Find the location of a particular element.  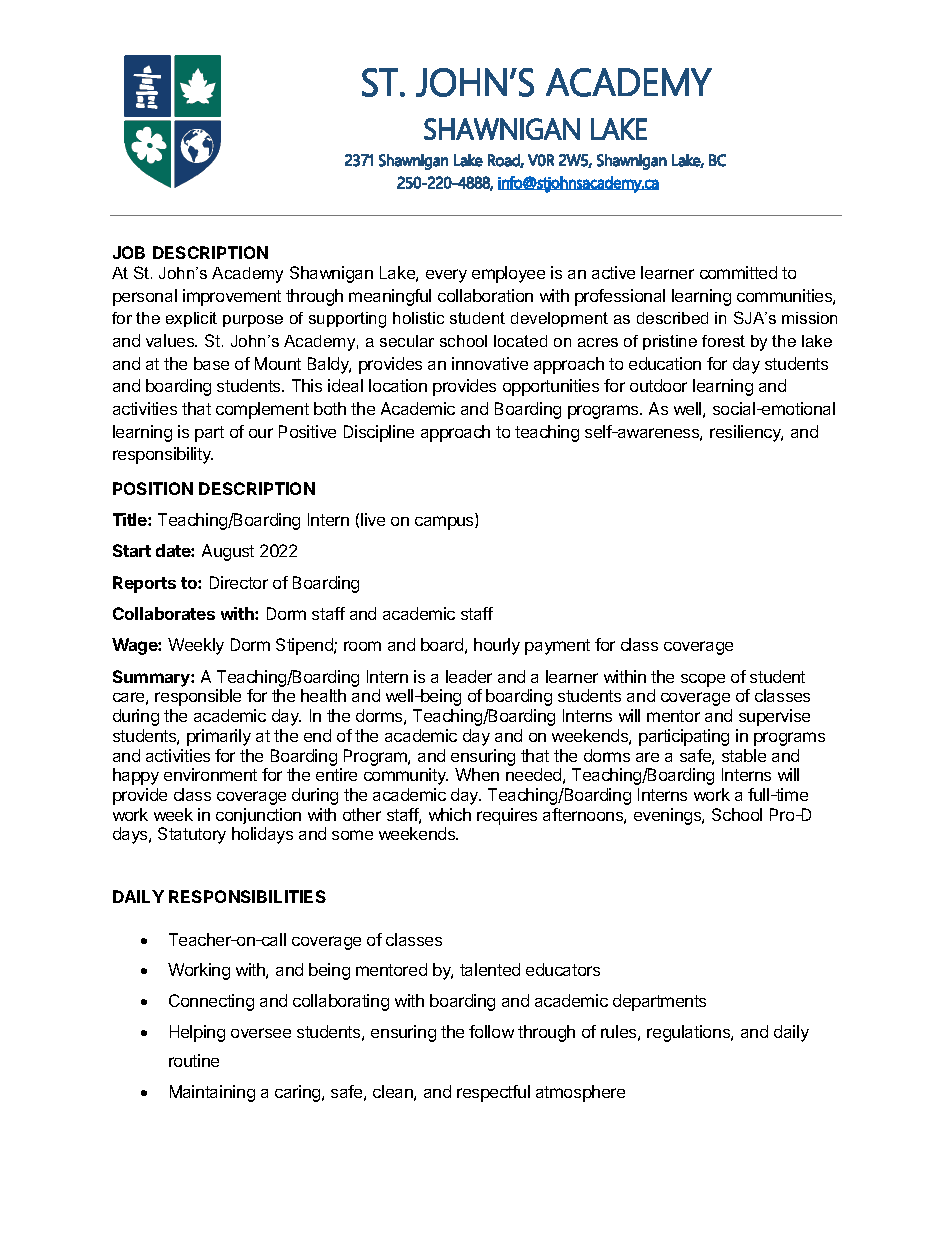

committed is located at coordinates (738, 272).
